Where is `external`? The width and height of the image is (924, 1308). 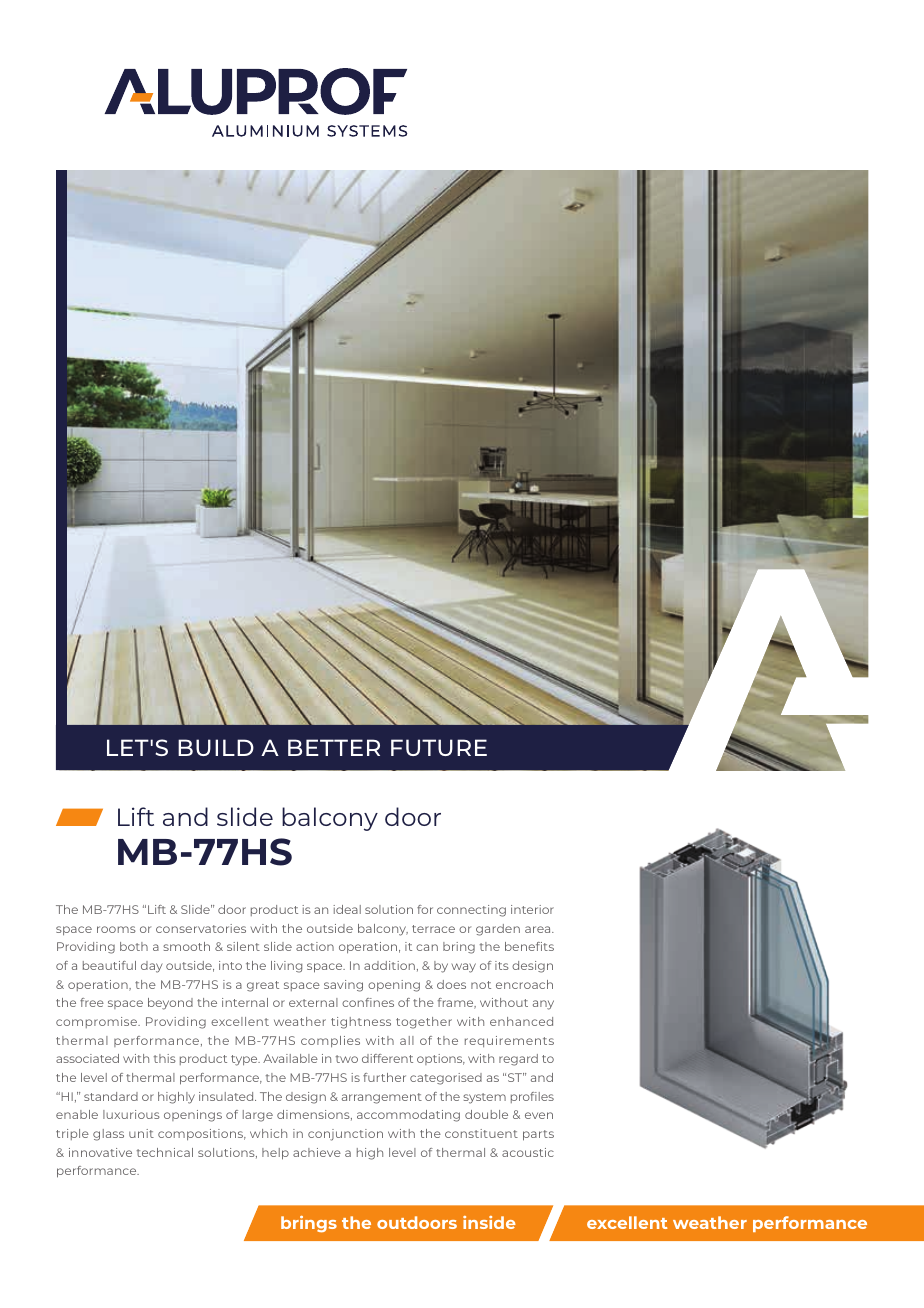 external is located at coordinates (313, 1002).
